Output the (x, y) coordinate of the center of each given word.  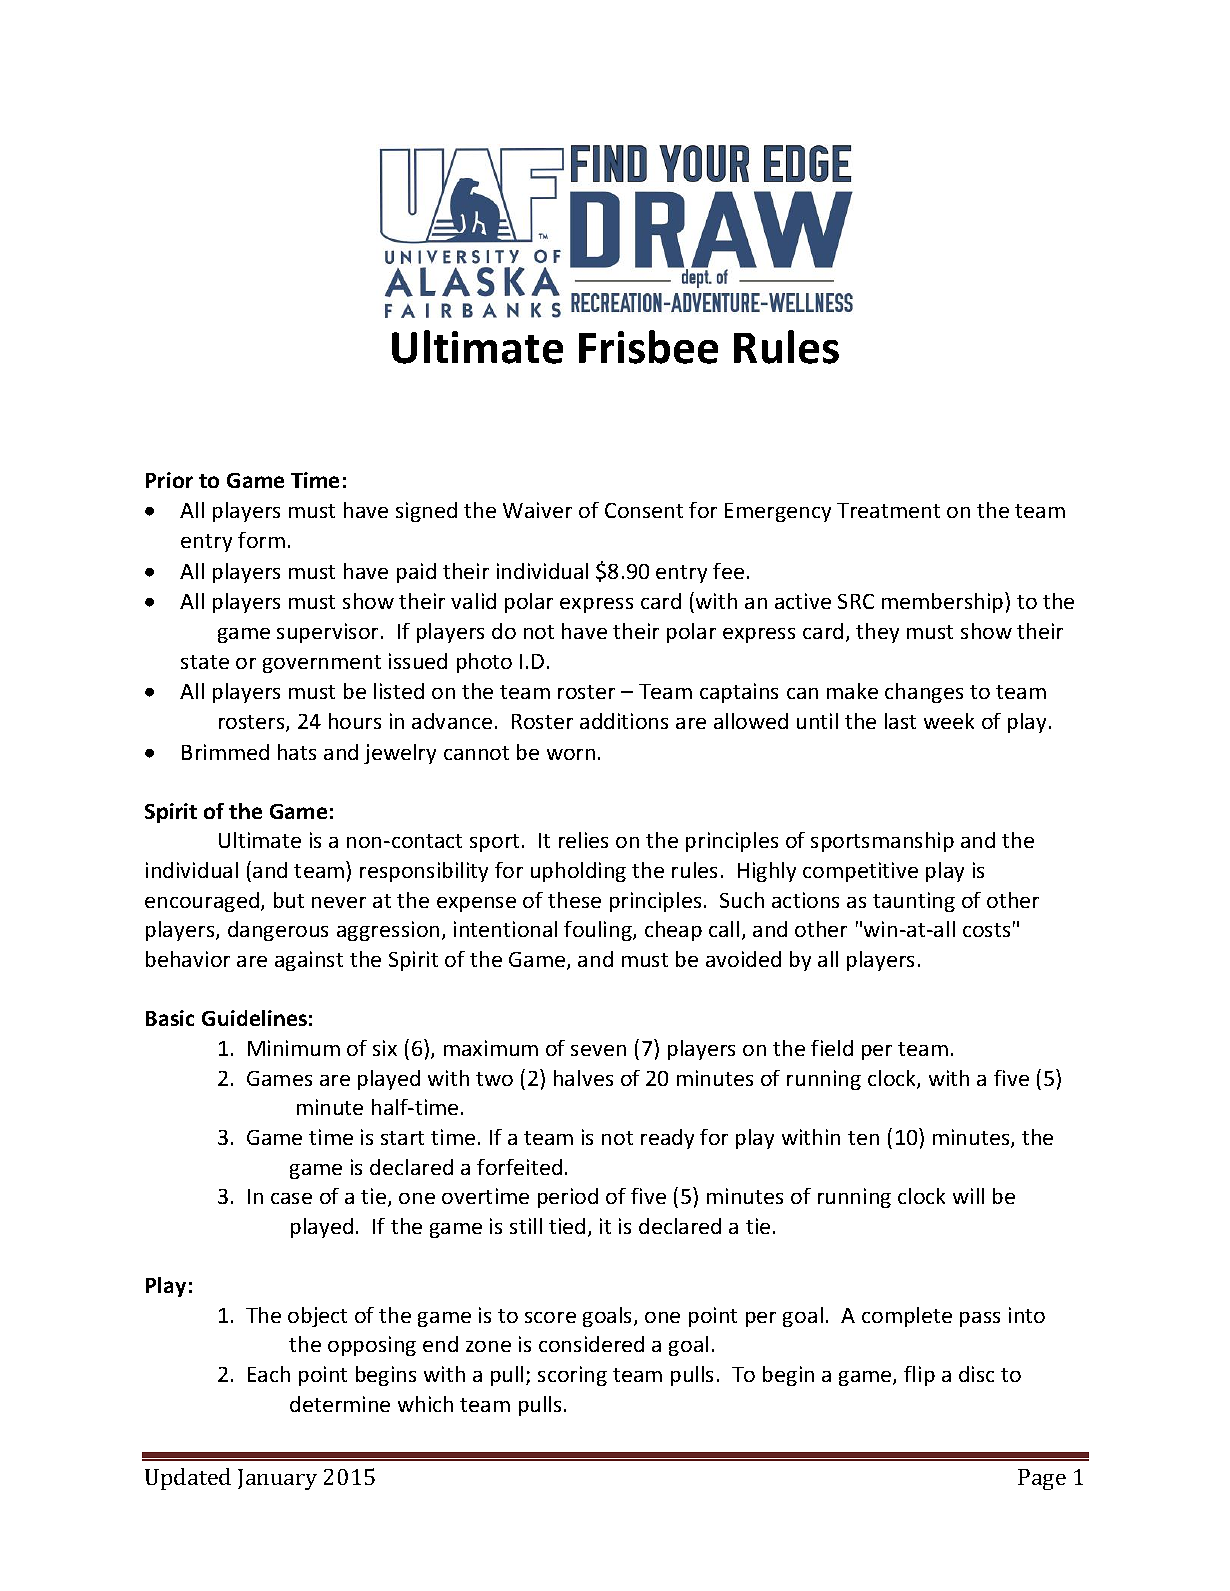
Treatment (888, 510)
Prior (169, 480)
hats (297, 752)
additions (624, 721)
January (277, 1479)
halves (583, 1078)
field (832, 1048)
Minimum (294, 1048)
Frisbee (648, 347)
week (949, 721)
